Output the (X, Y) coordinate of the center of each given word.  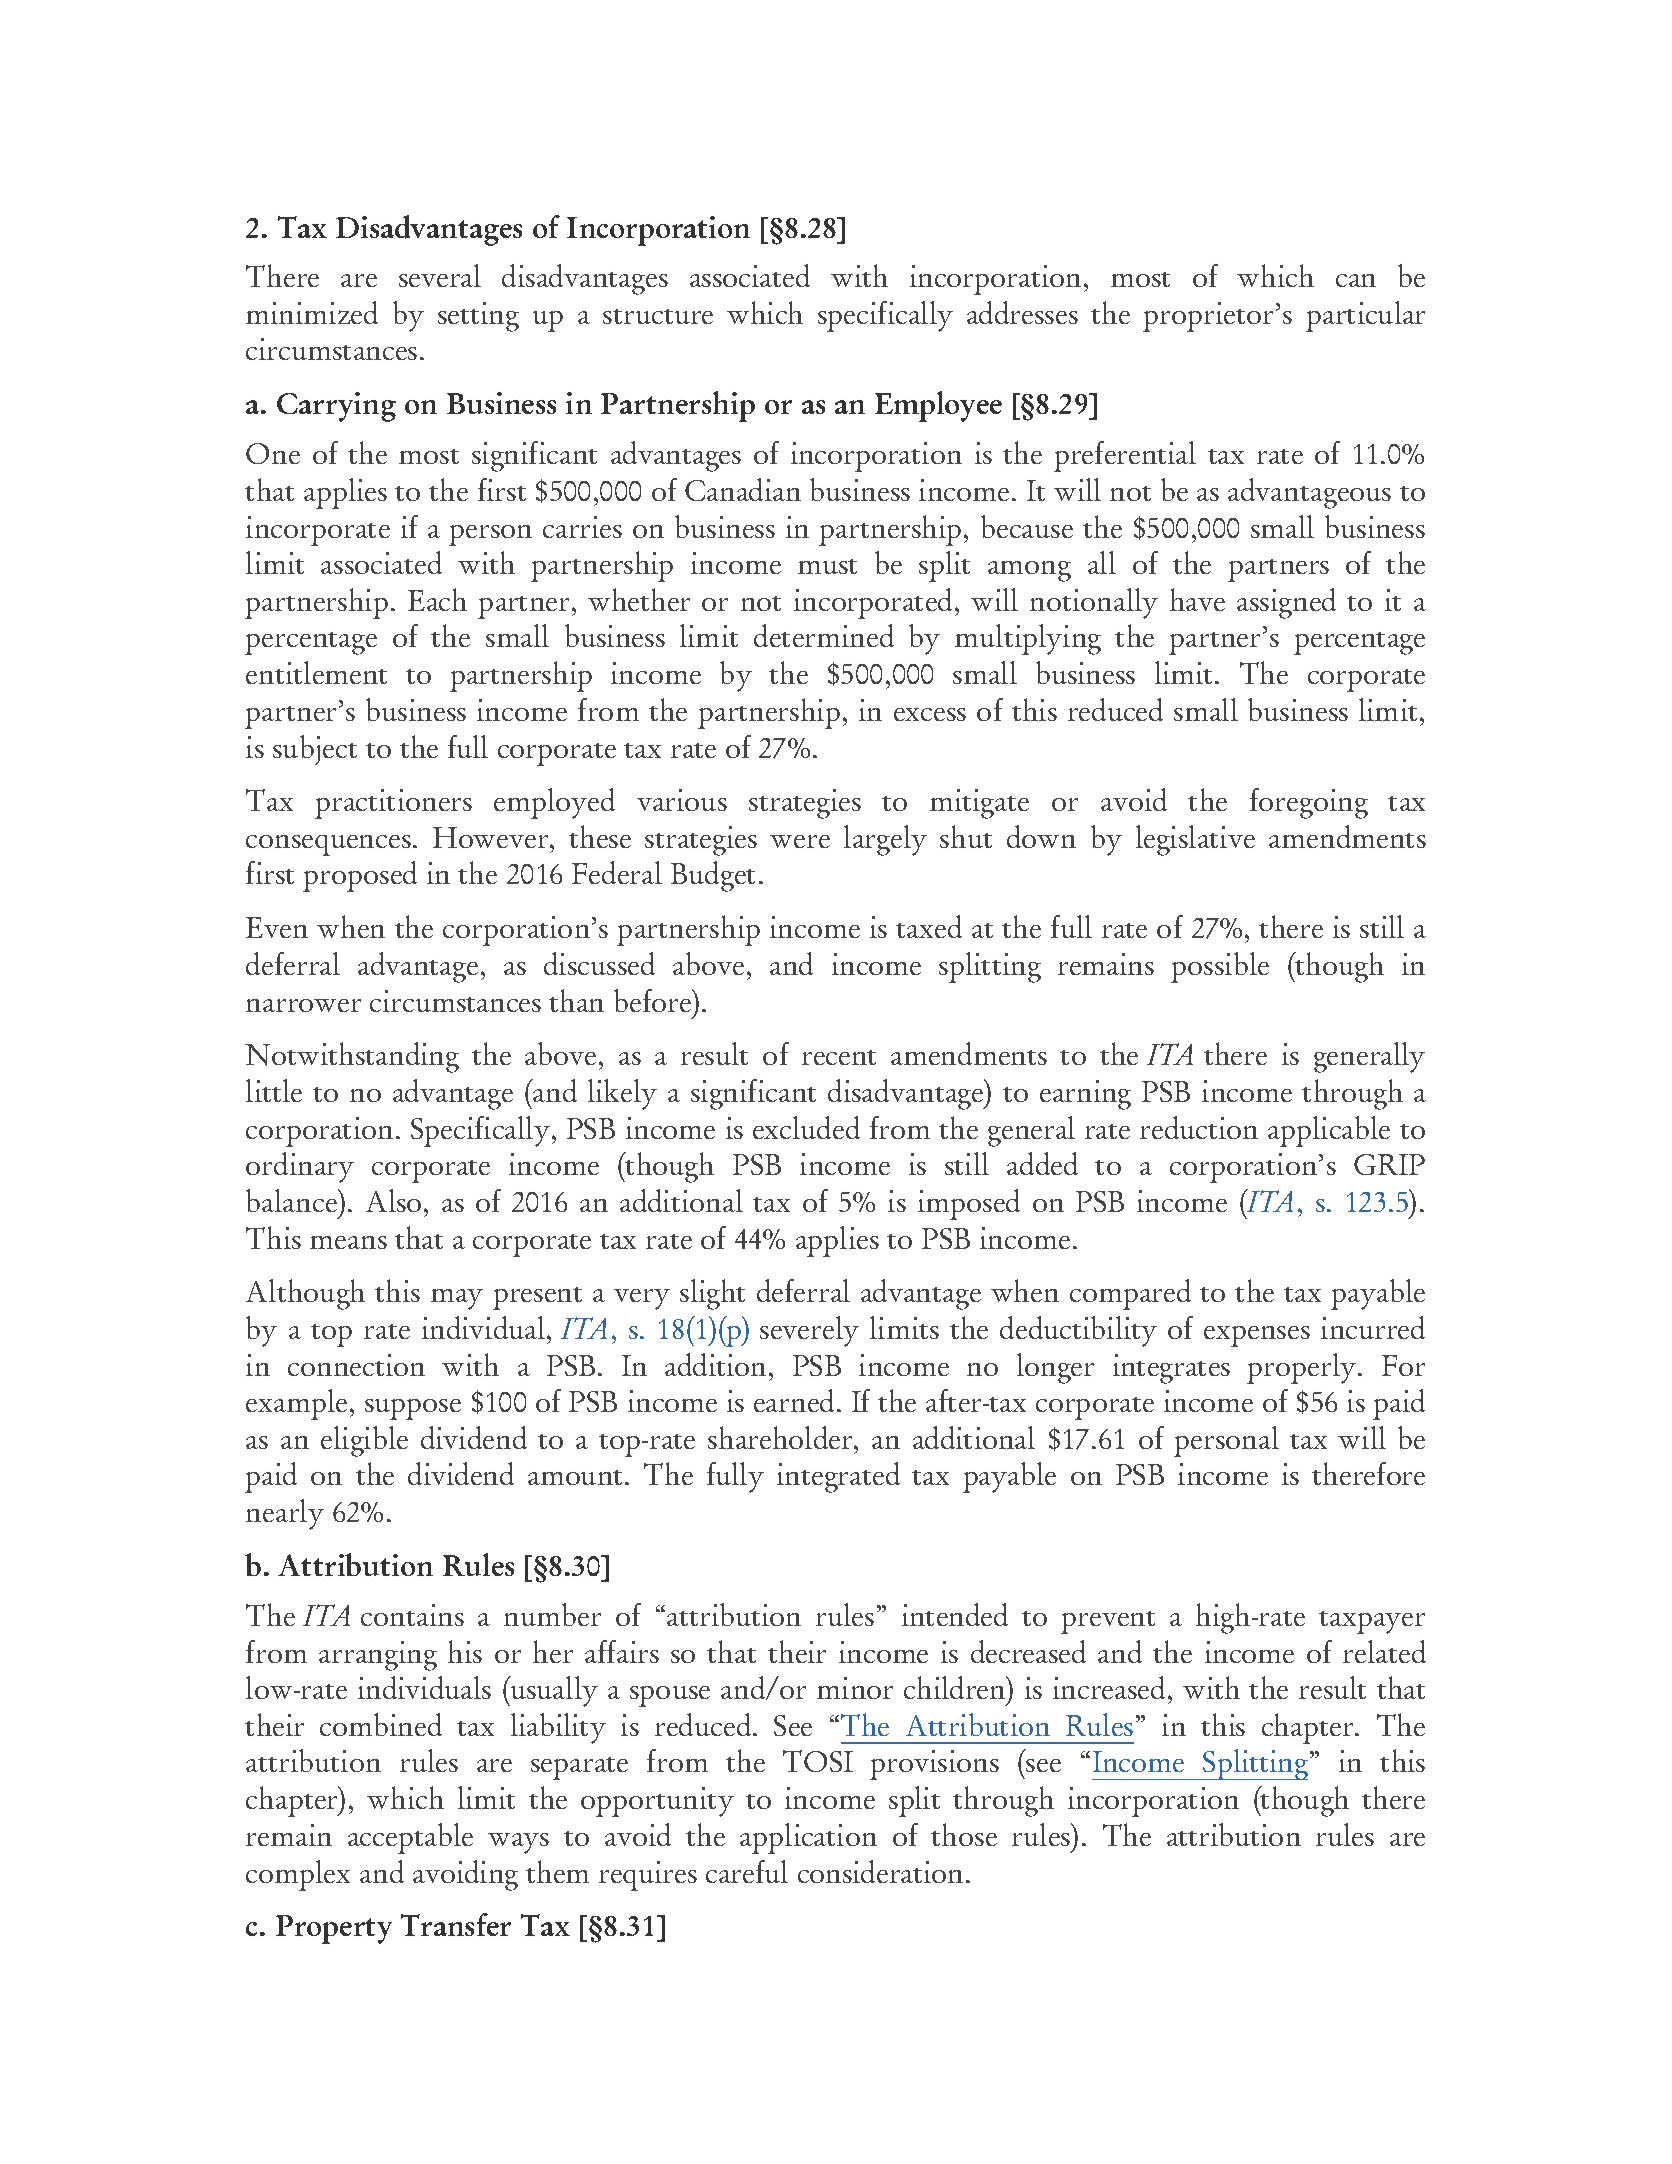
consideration (880, 1871)
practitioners (393, 804)
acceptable (410, 1838)
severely (809, 1331)
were (800, 841)
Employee (938, 406)
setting (478, 317)
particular (1365, 316)
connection (356, 1365)
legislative (1195, 840)
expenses (1257, 1336)
